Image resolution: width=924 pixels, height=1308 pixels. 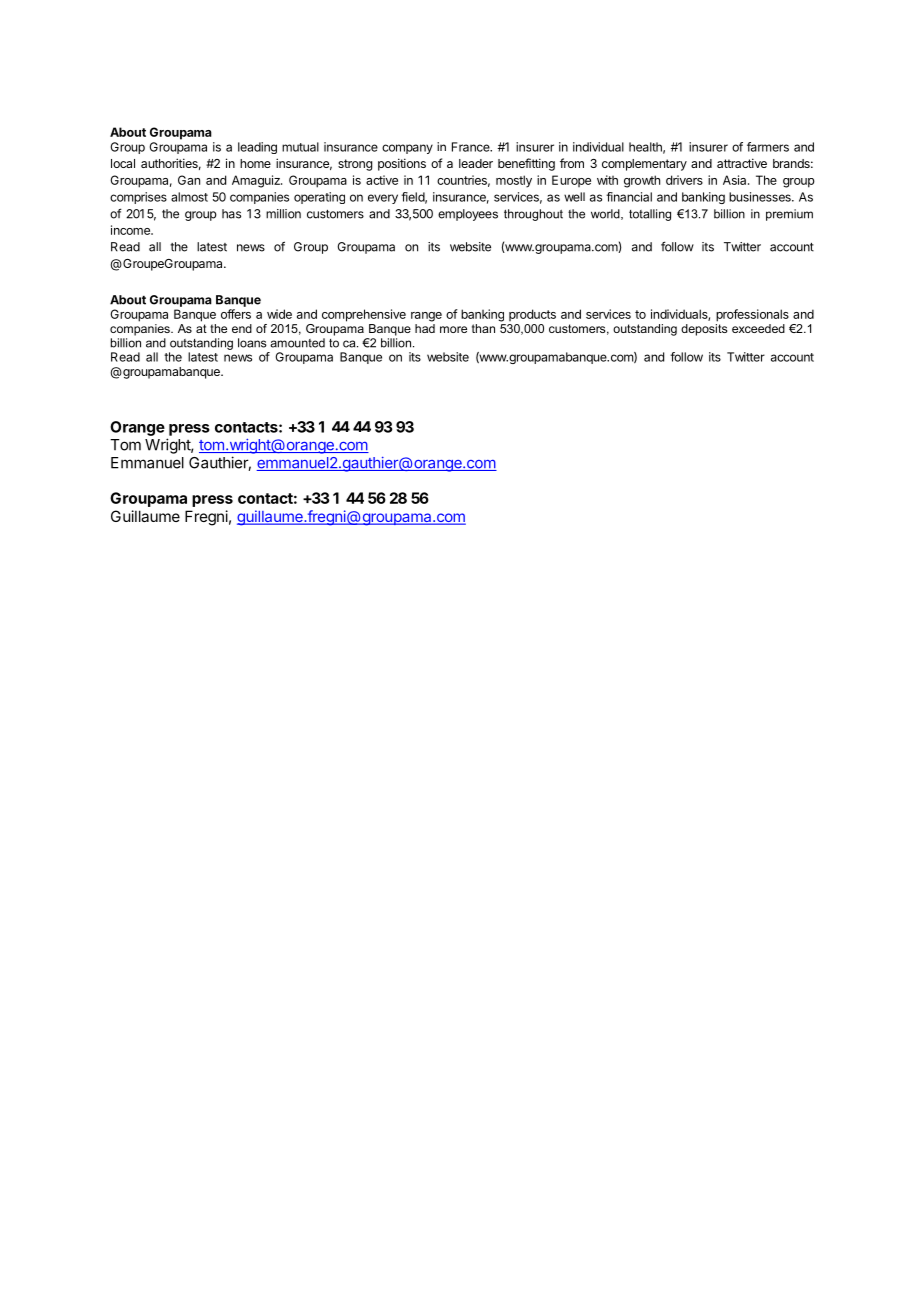 What do you see at coordinates (453, 329) in the screenshot?
I see `more` at bounding box center [453, 329].
